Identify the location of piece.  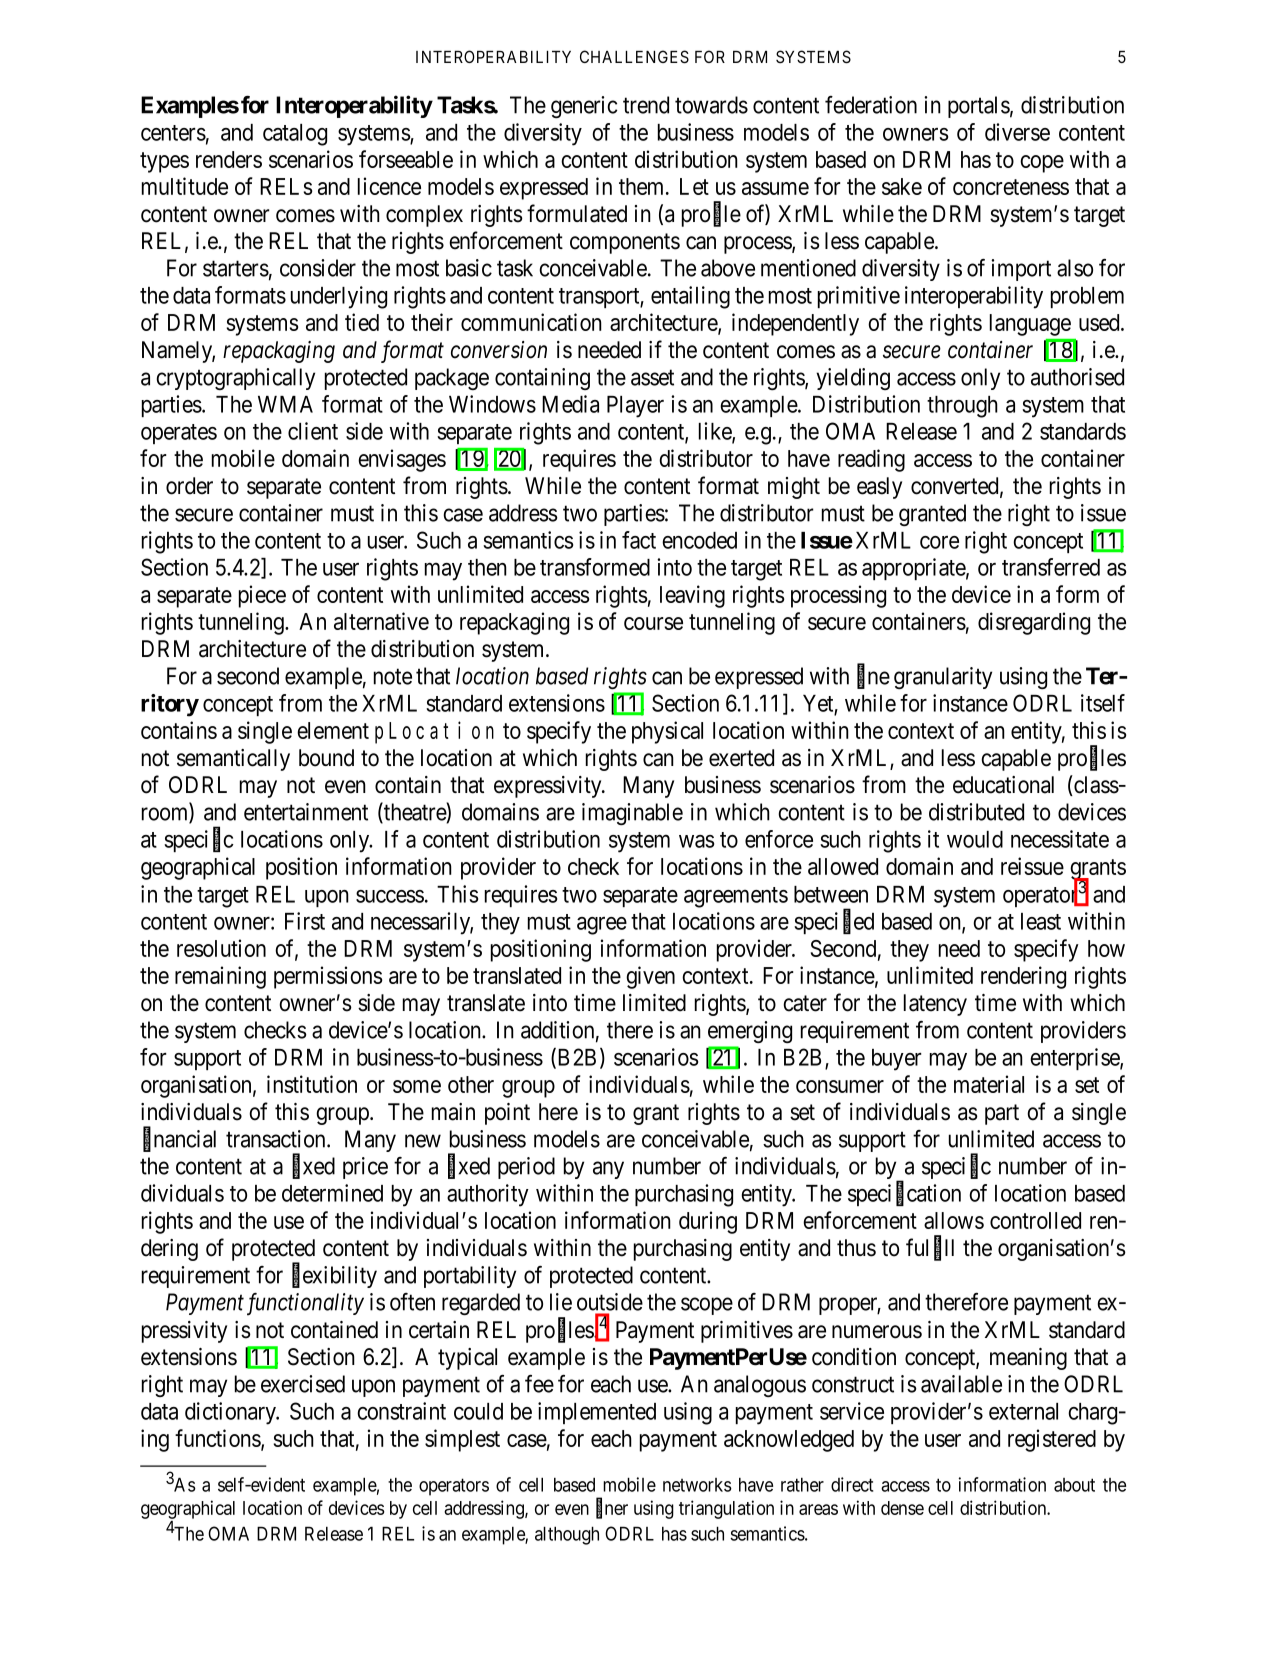
(262, 596).
